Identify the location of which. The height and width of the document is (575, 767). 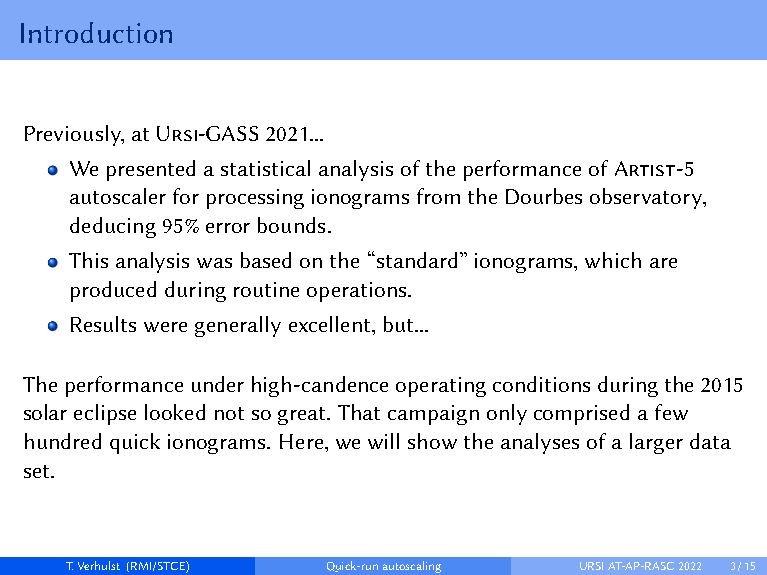
(613, 260).
